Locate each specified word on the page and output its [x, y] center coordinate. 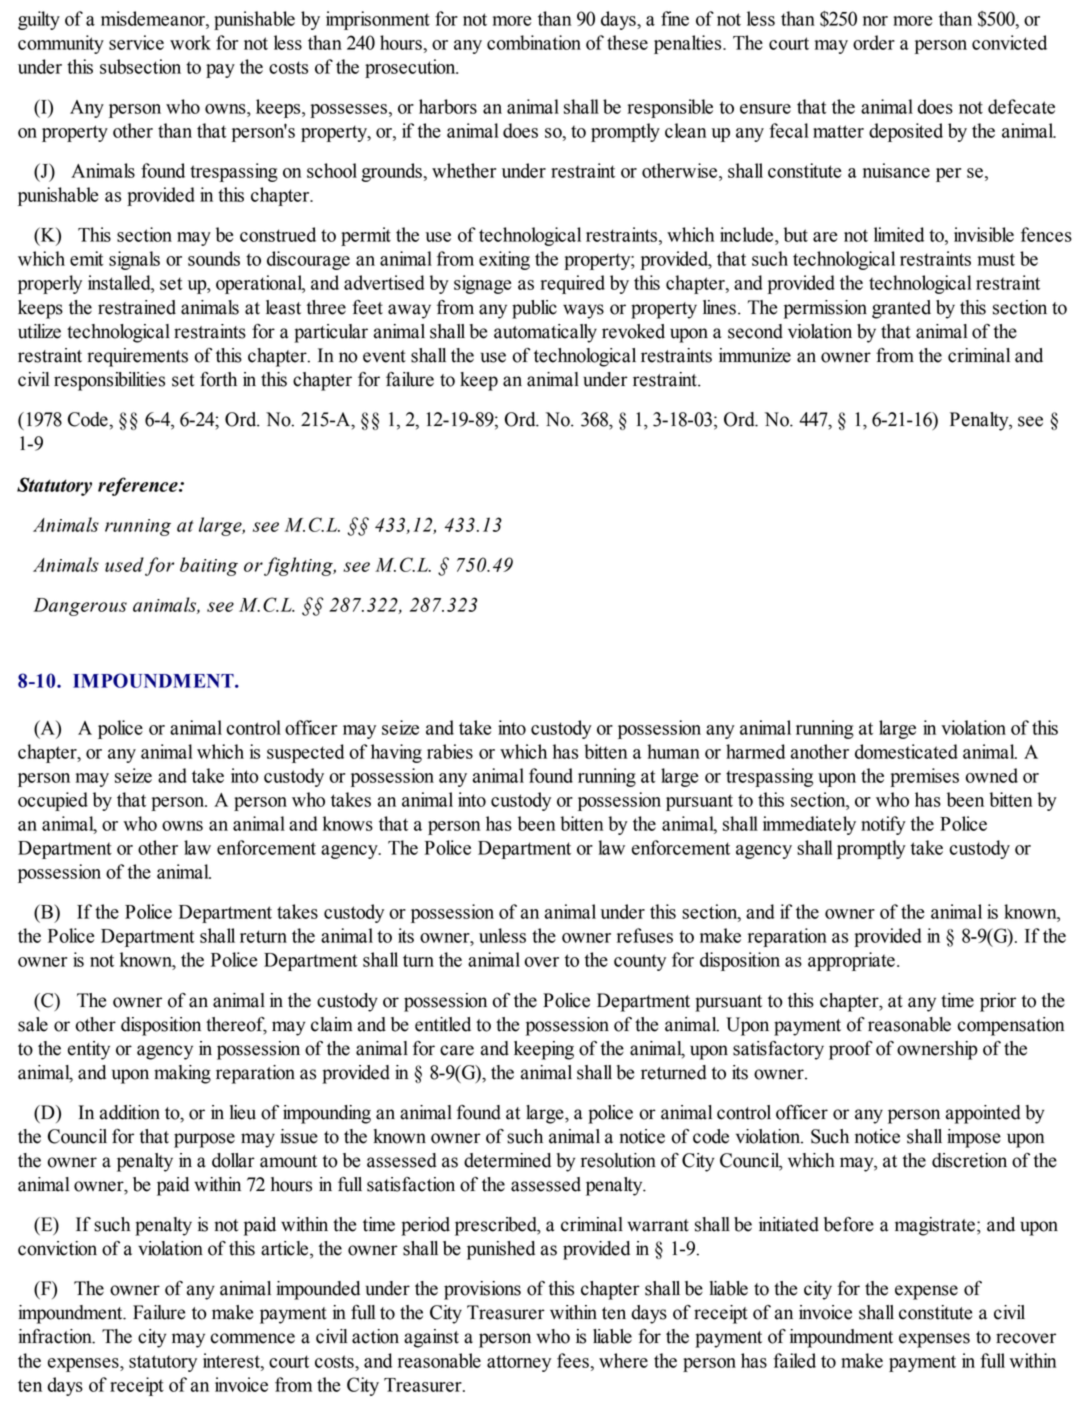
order [874, 42]
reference [139, 486]
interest [232, 1360]
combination [534, 42]
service [136, 42]
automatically [545, 333]
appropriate [851, 961]
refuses [645, 935]
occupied [53, 801]
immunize [755, 355]
